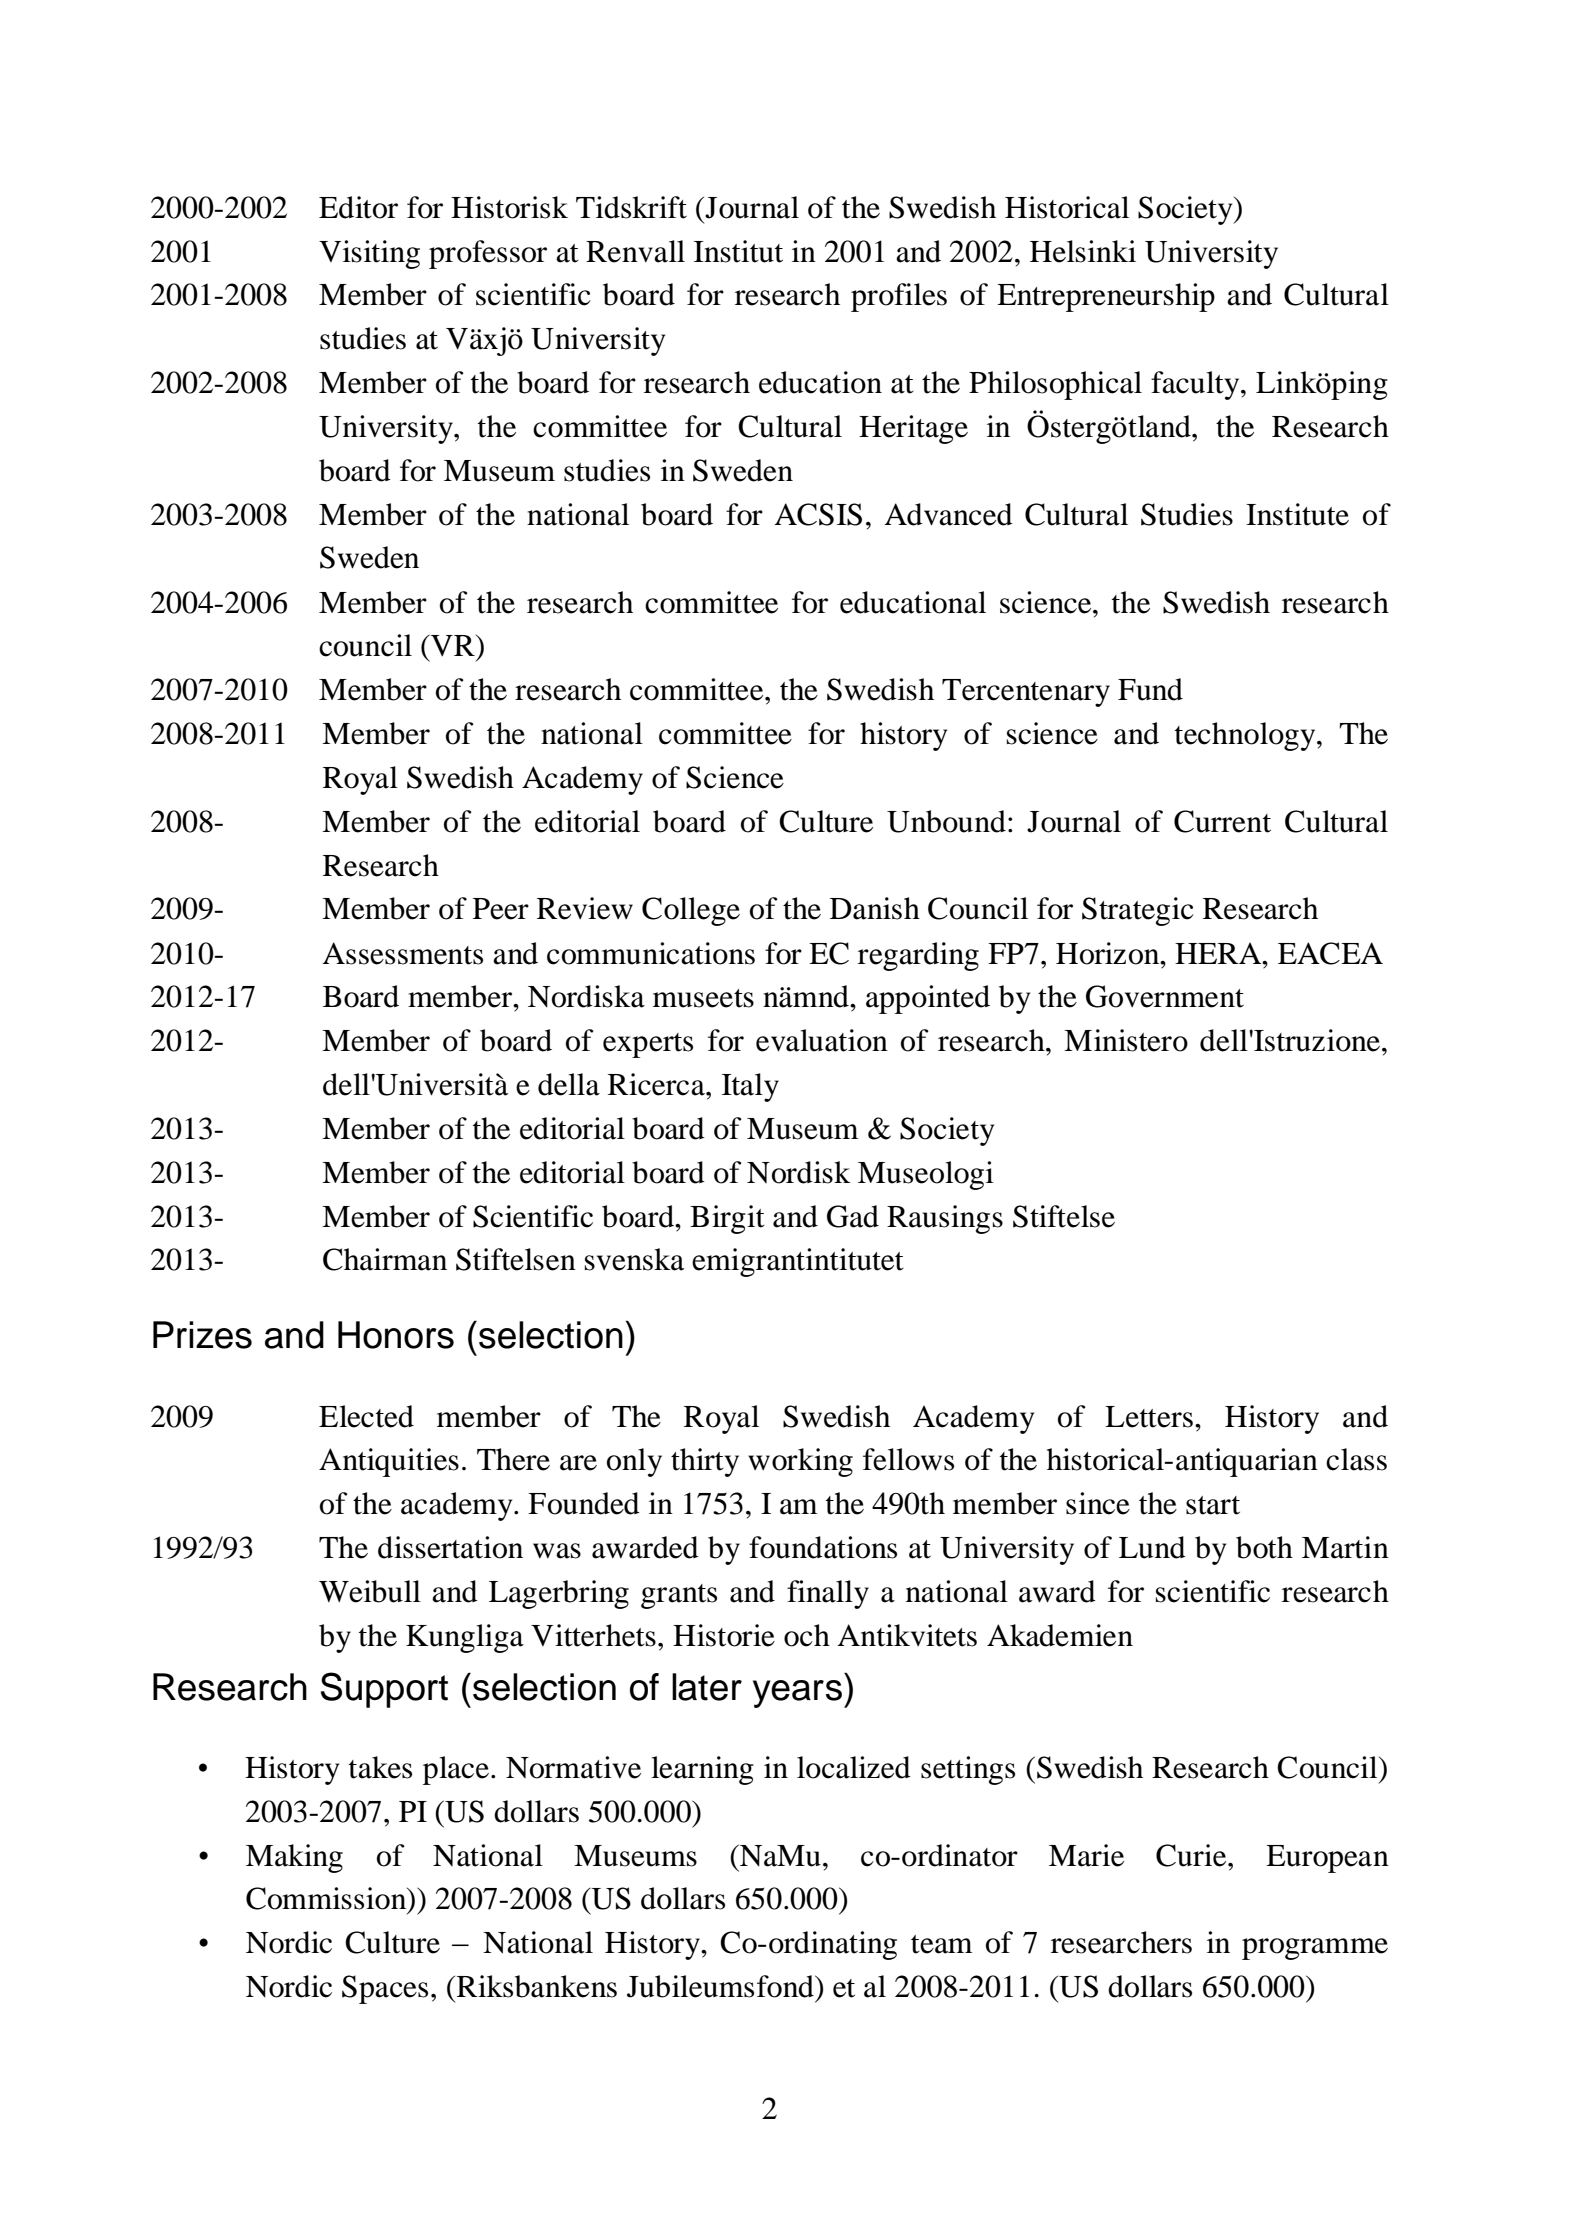 The image size is (1576, 2230). I want to click on team, so click(941, 1944).
